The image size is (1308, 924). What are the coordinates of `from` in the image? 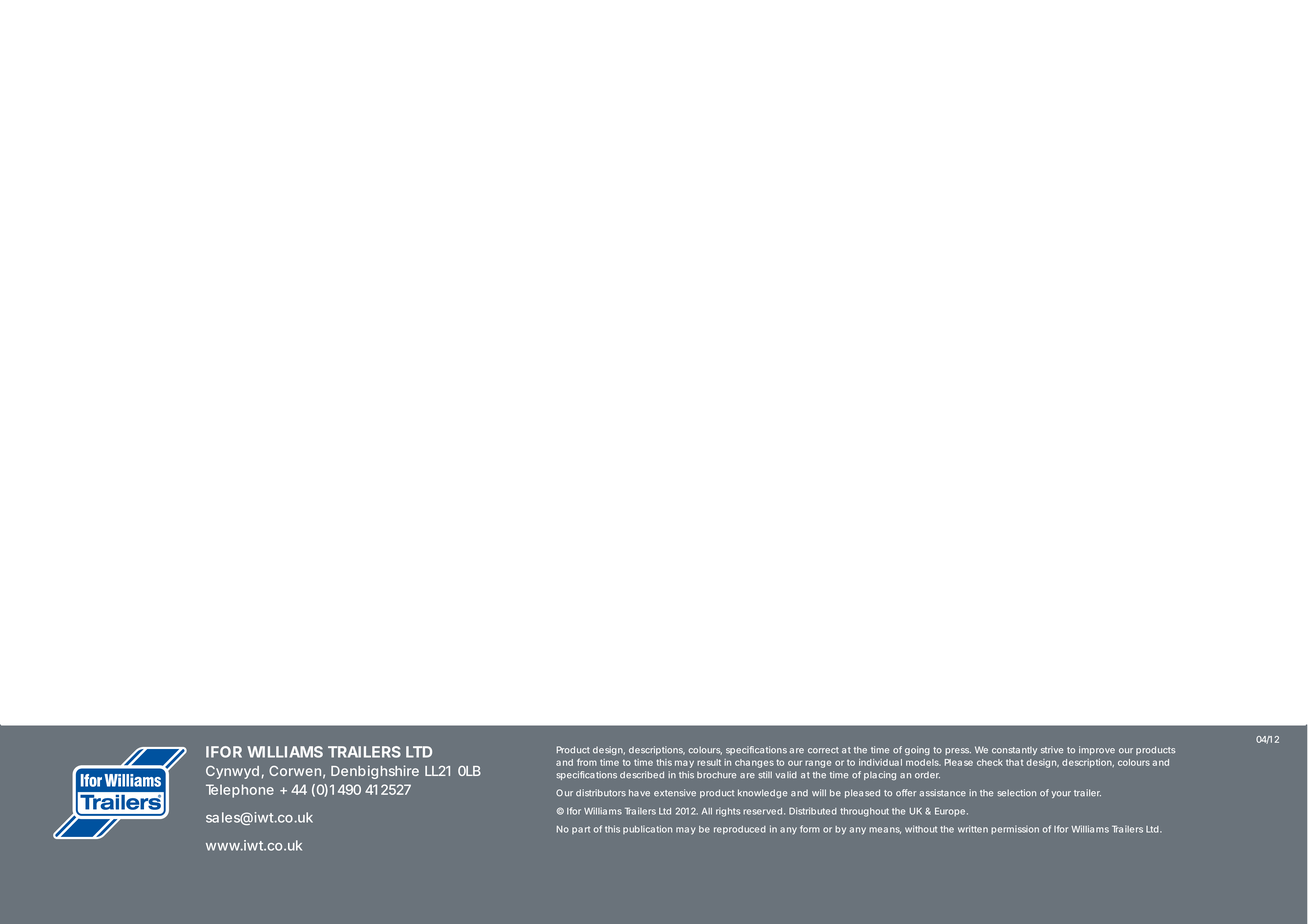 It's located at (587, 762).
